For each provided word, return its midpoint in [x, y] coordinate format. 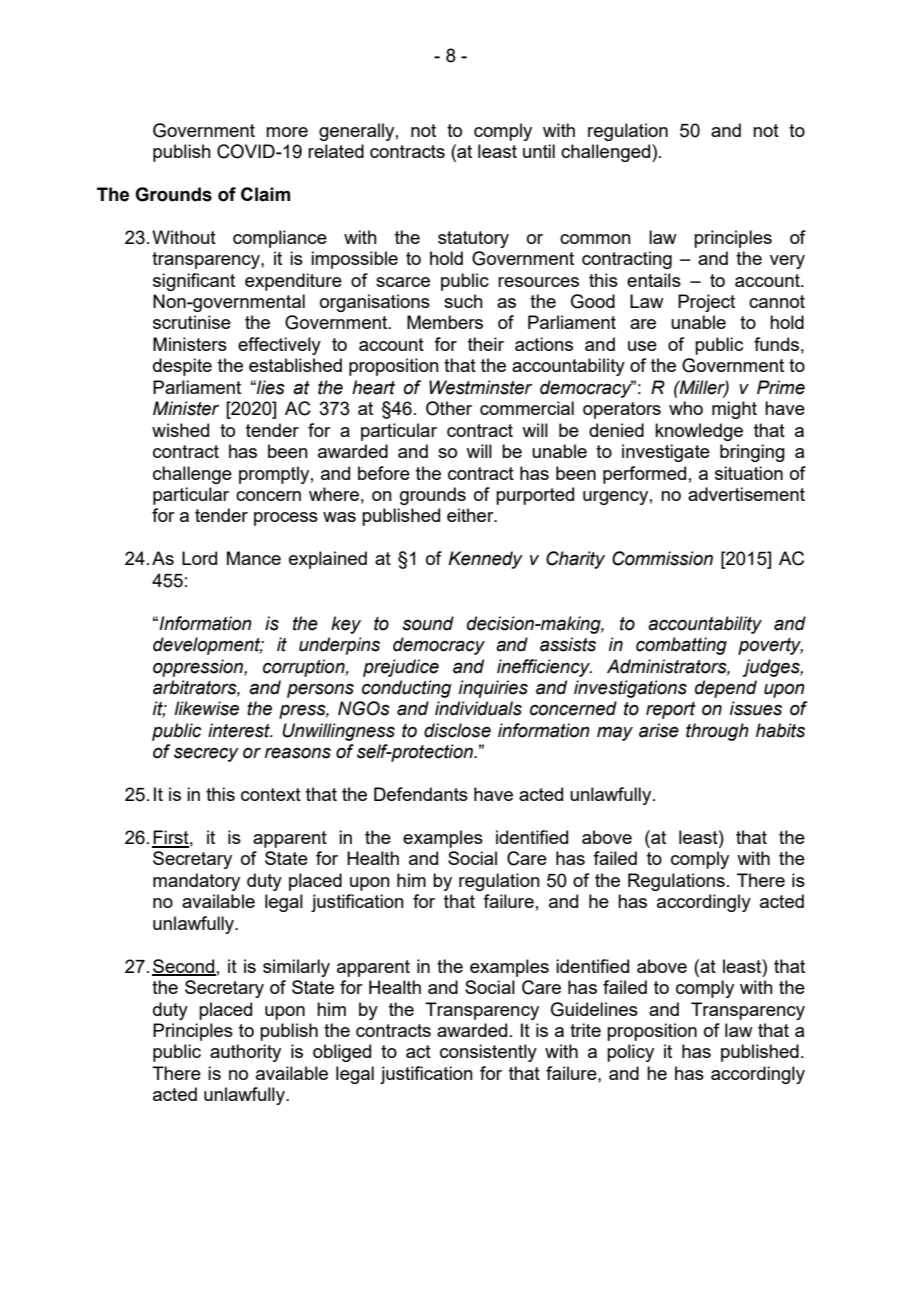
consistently [488, 1053]
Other [449, 408]
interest [240, 730]
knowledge [699, 432]
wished [180, 430]
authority [245, 1053]
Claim [265, 194]
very [787, 262]
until [539, 151]
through [717, 732]
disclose [457, 730]
